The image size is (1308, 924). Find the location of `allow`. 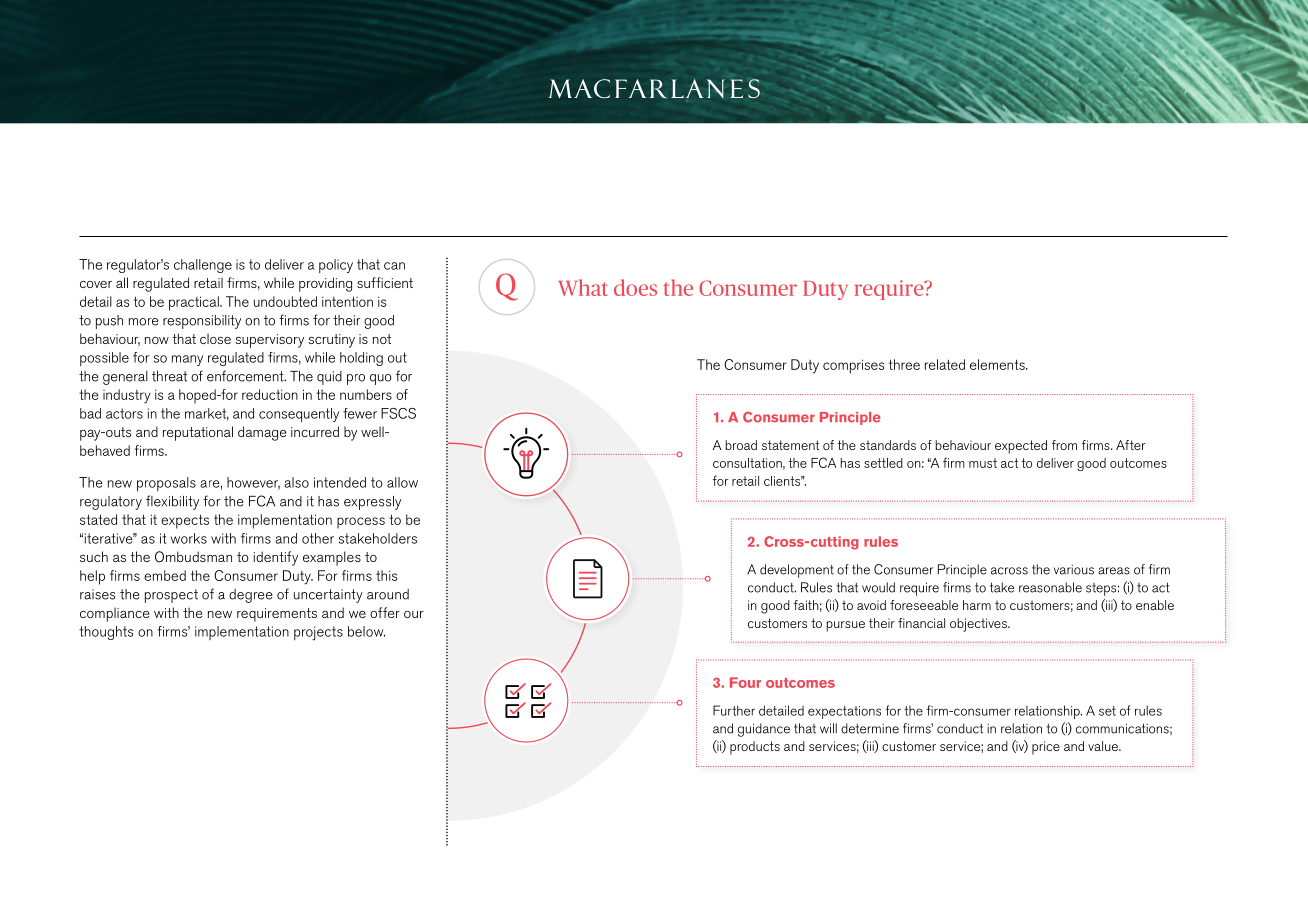

allow is located at coordinates (402, 482).
